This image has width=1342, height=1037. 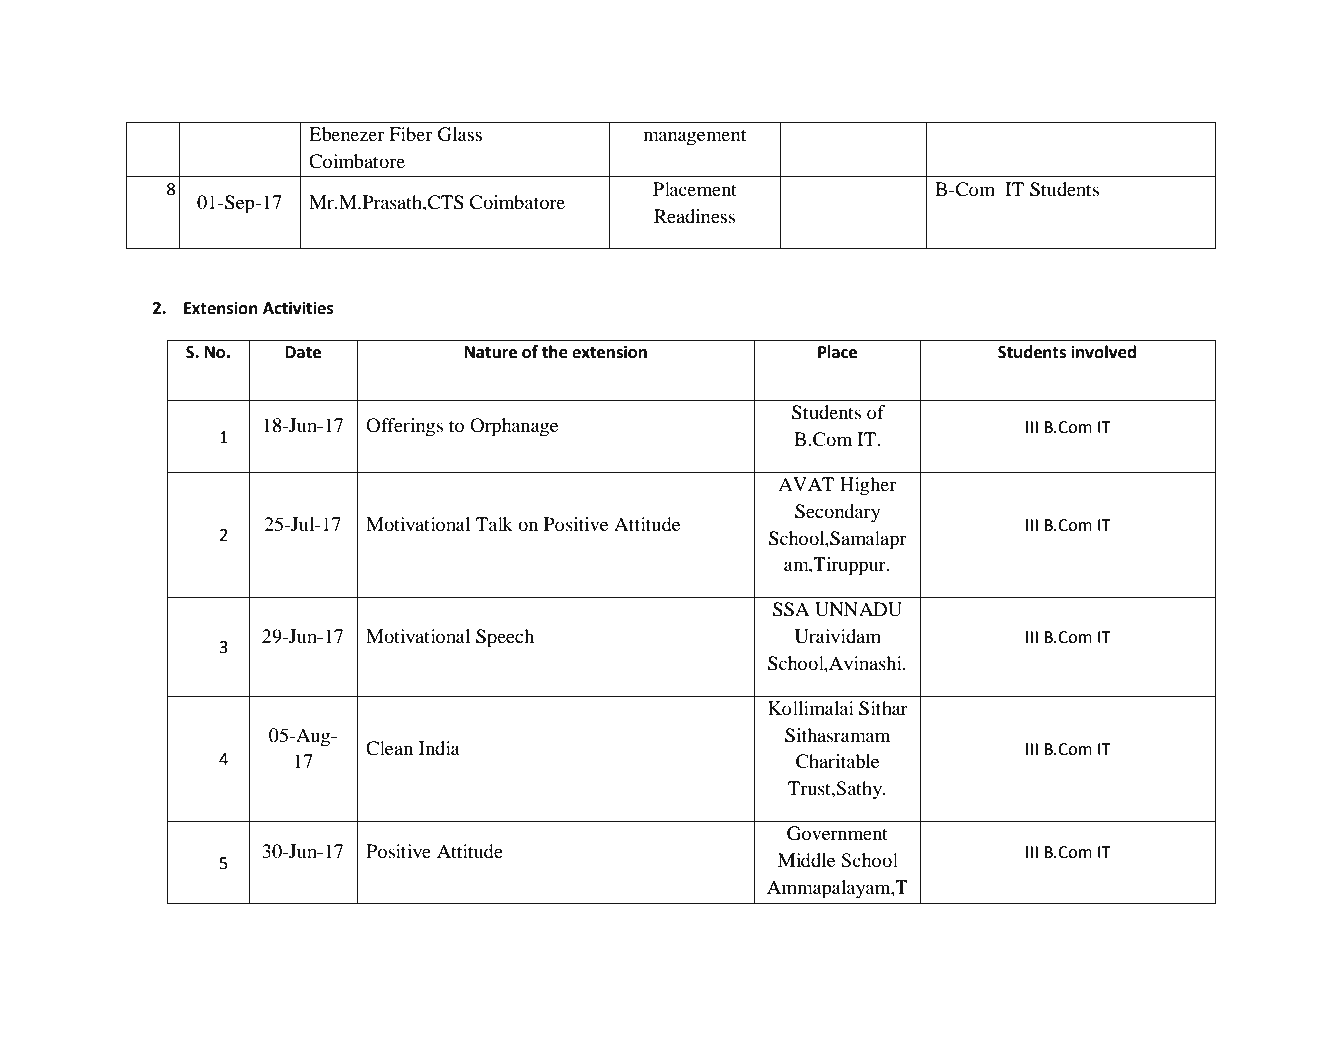 What do you see at coordinates (411, 134) in the image?
I see `Fiber` at bounding box center [411, 134].
